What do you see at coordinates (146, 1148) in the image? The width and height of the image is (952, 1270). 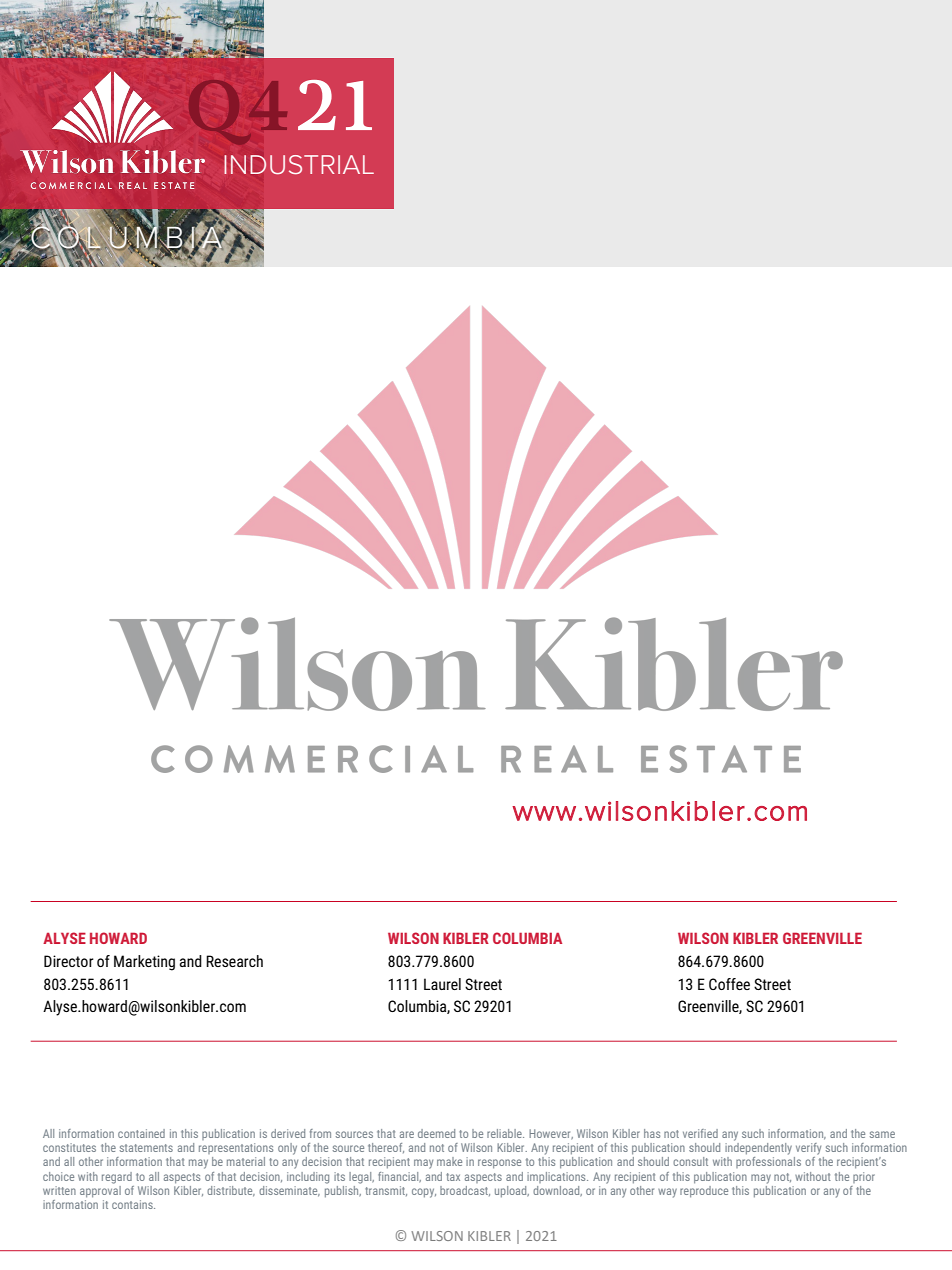 I see `statements` at bounding box center [146, 1148].
